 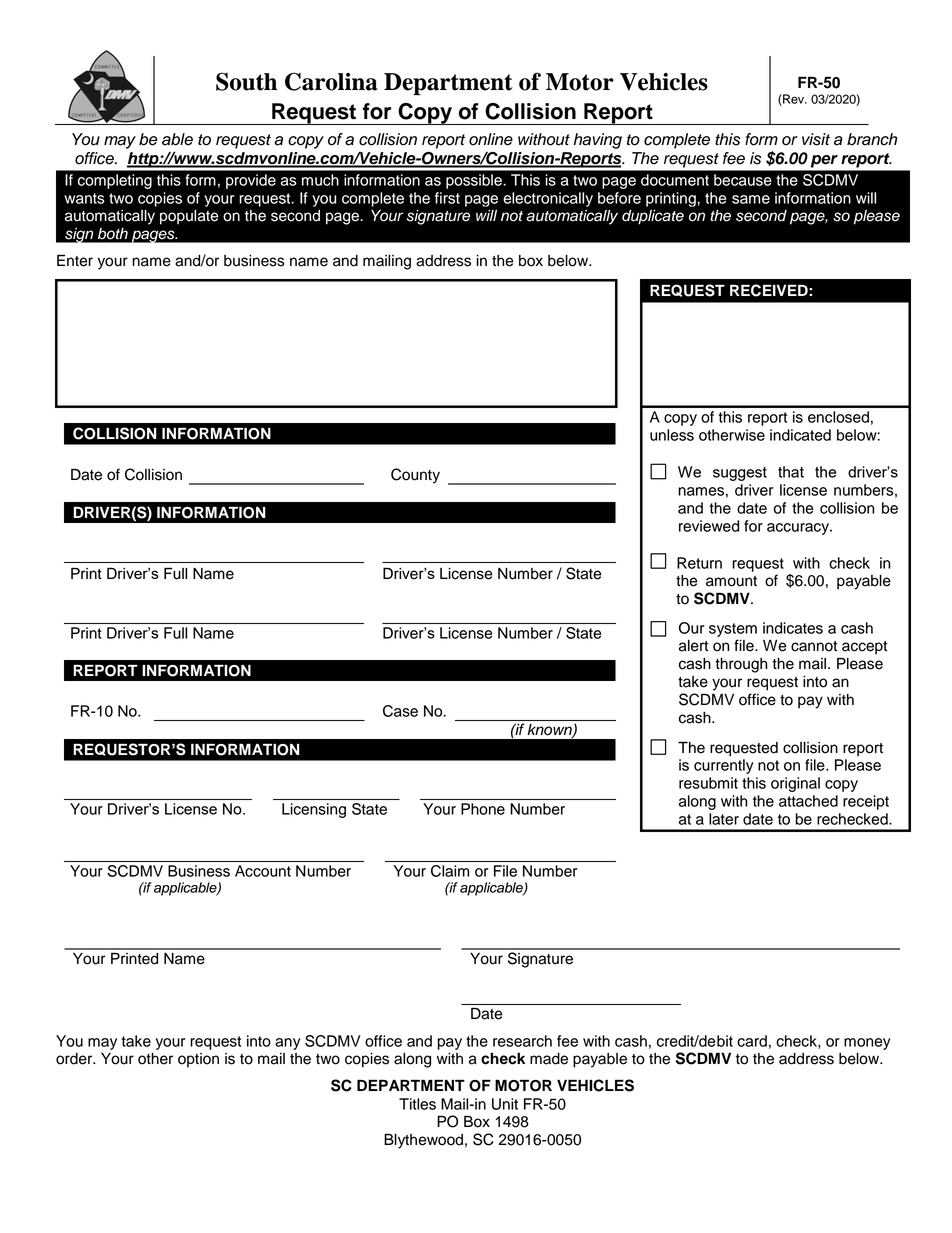 What do you see at coordinates (198, 1060) in the screenshot?
I see `option` at bounding box center [198, 1060].
